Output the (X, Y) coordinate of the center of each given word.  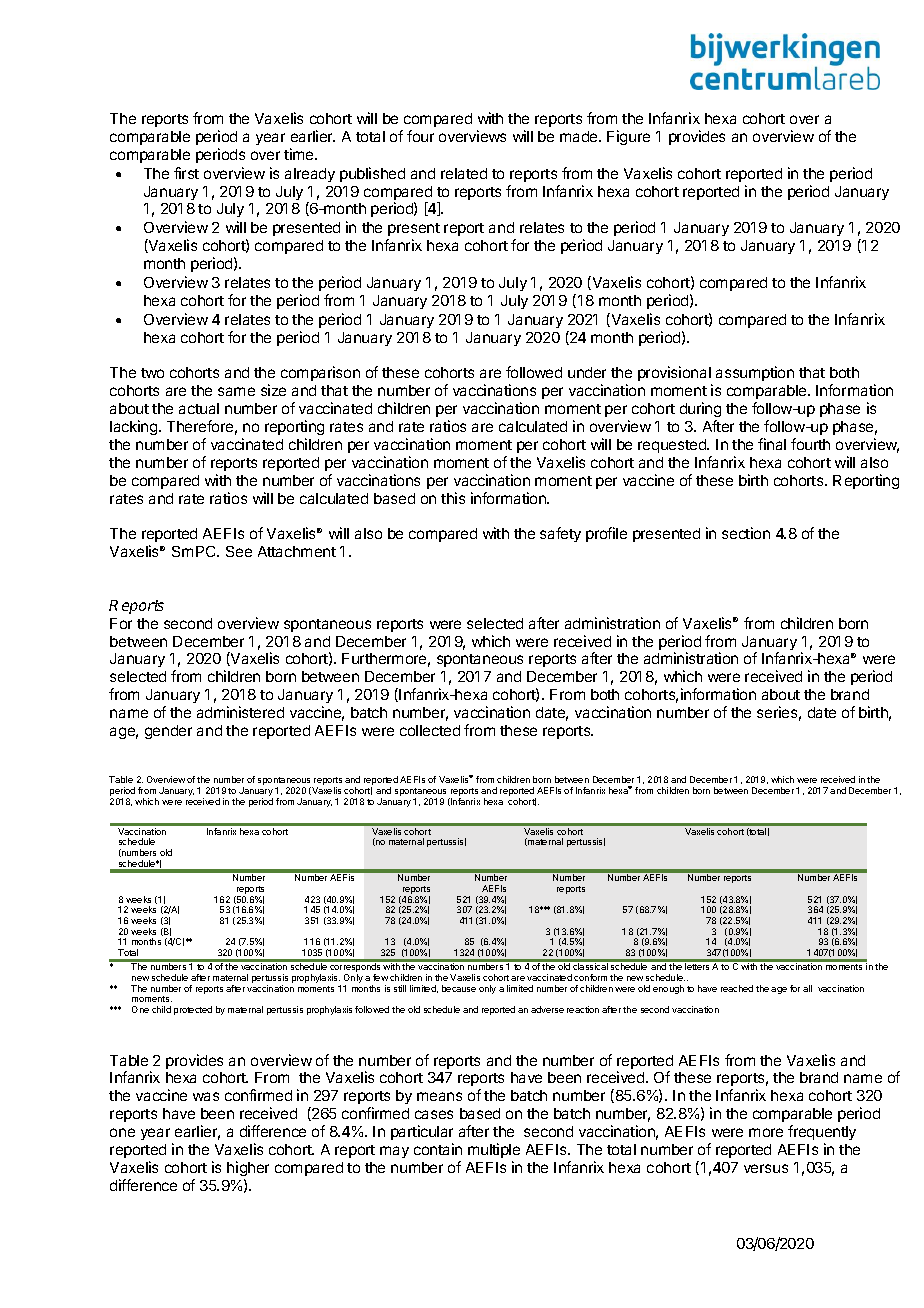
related (464, 173)
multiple (494, 1150)
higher (248, 1168)
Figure (628, 137)
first (186, 173)
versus (766, 1168)
